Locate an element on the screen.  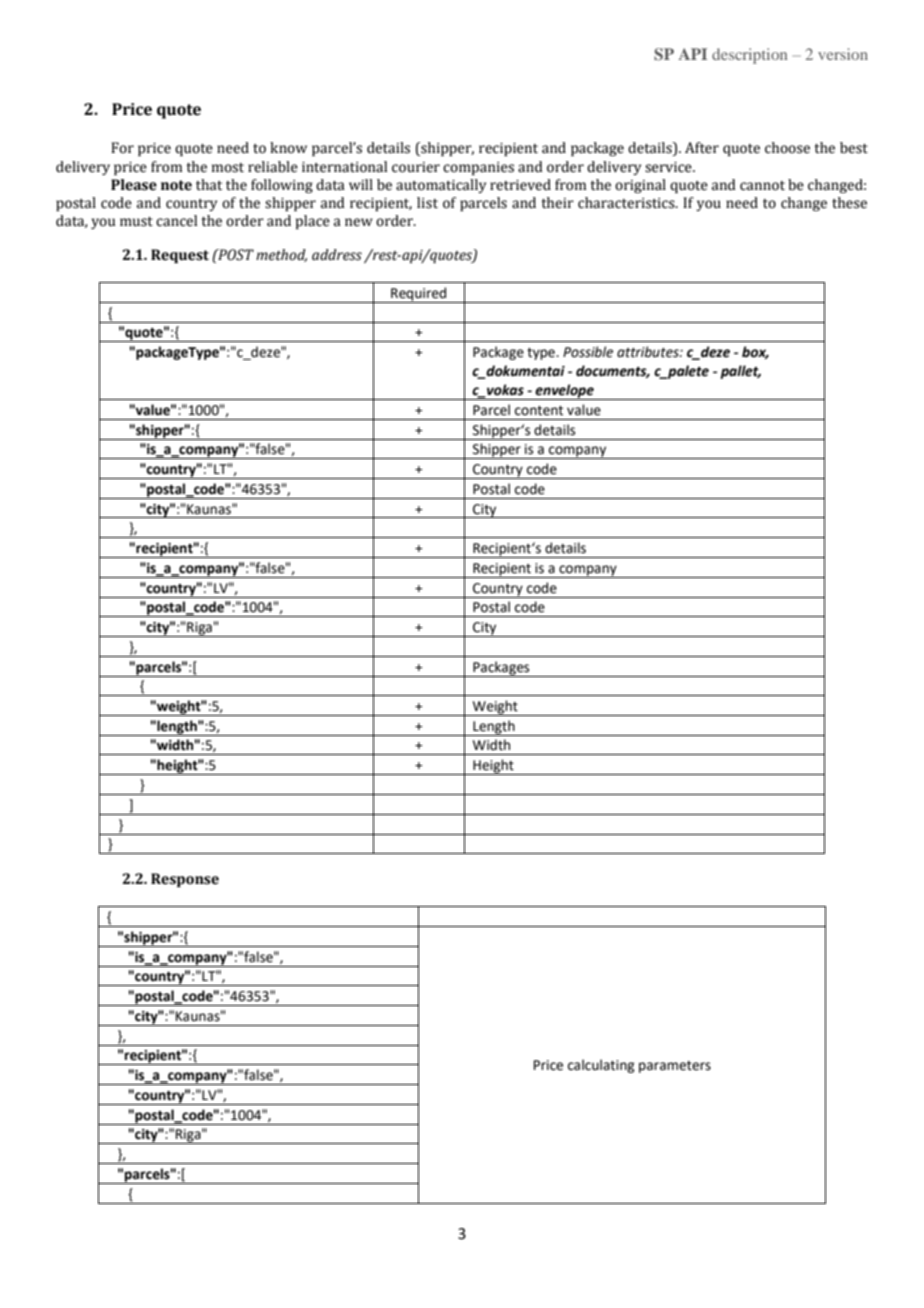
description is located at coordinates (749, 56).
